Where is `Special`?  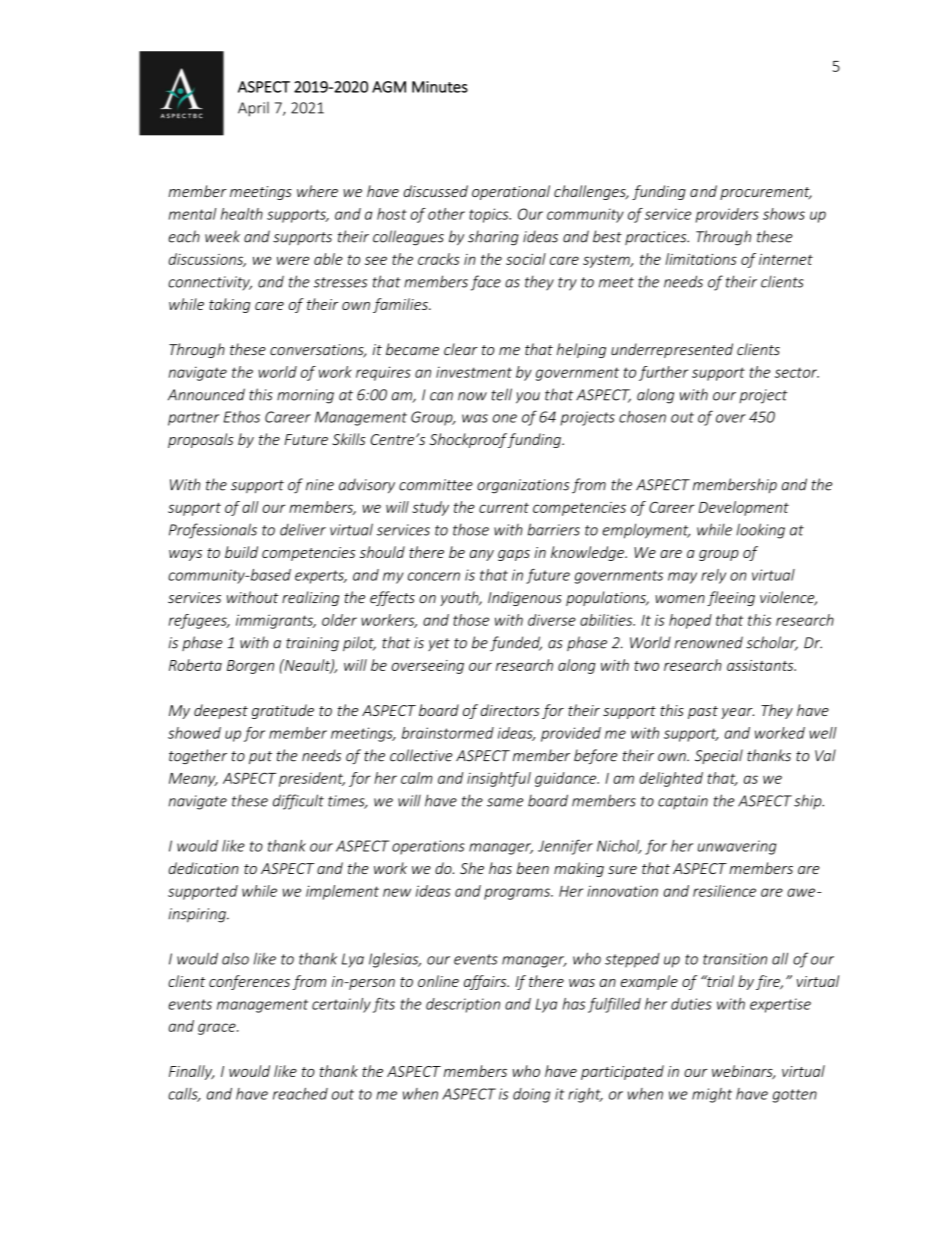 Special is located at coordinates (719, 756).
